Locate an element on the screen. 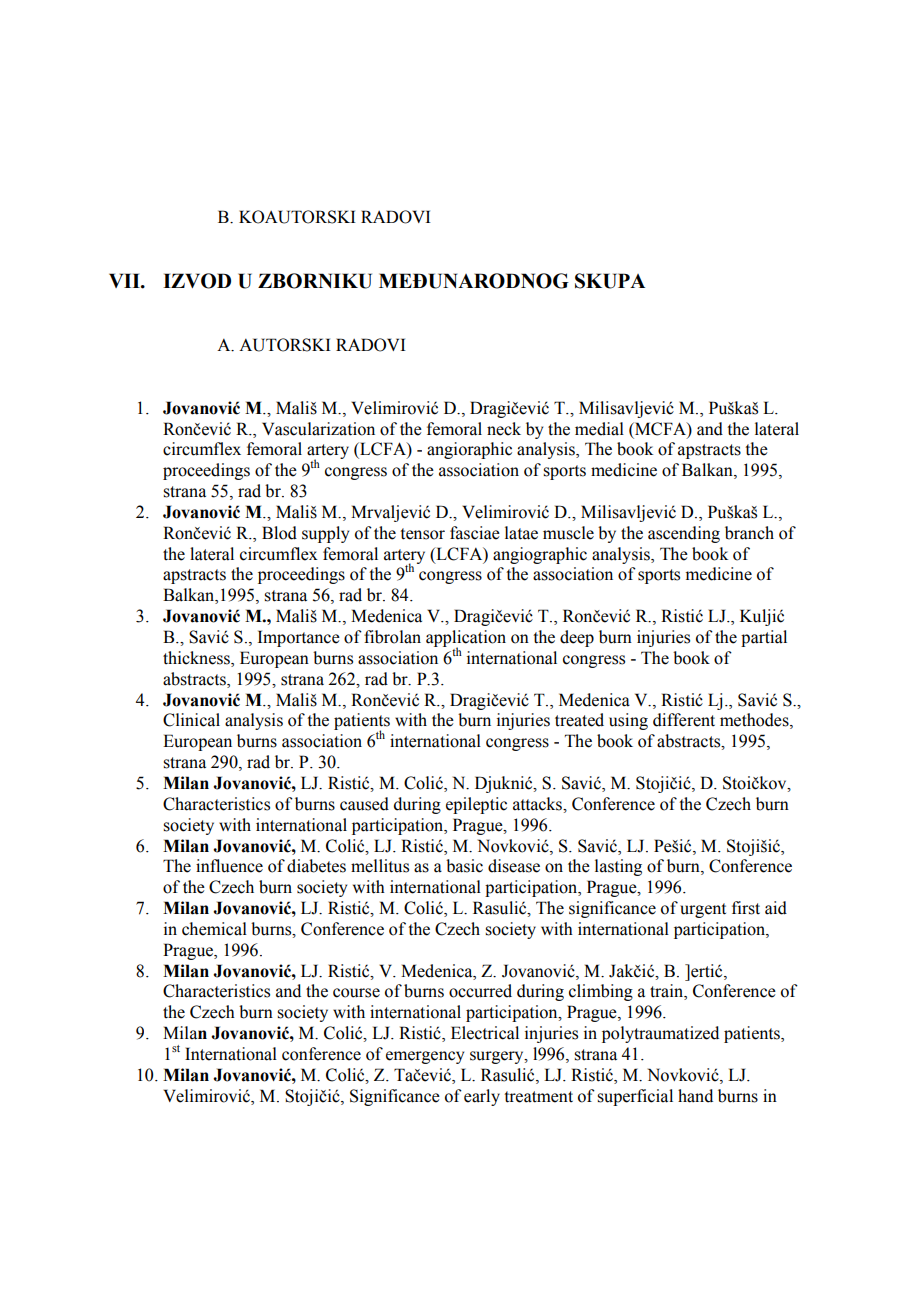  Vascularization is located at coordinates (318, 429).
